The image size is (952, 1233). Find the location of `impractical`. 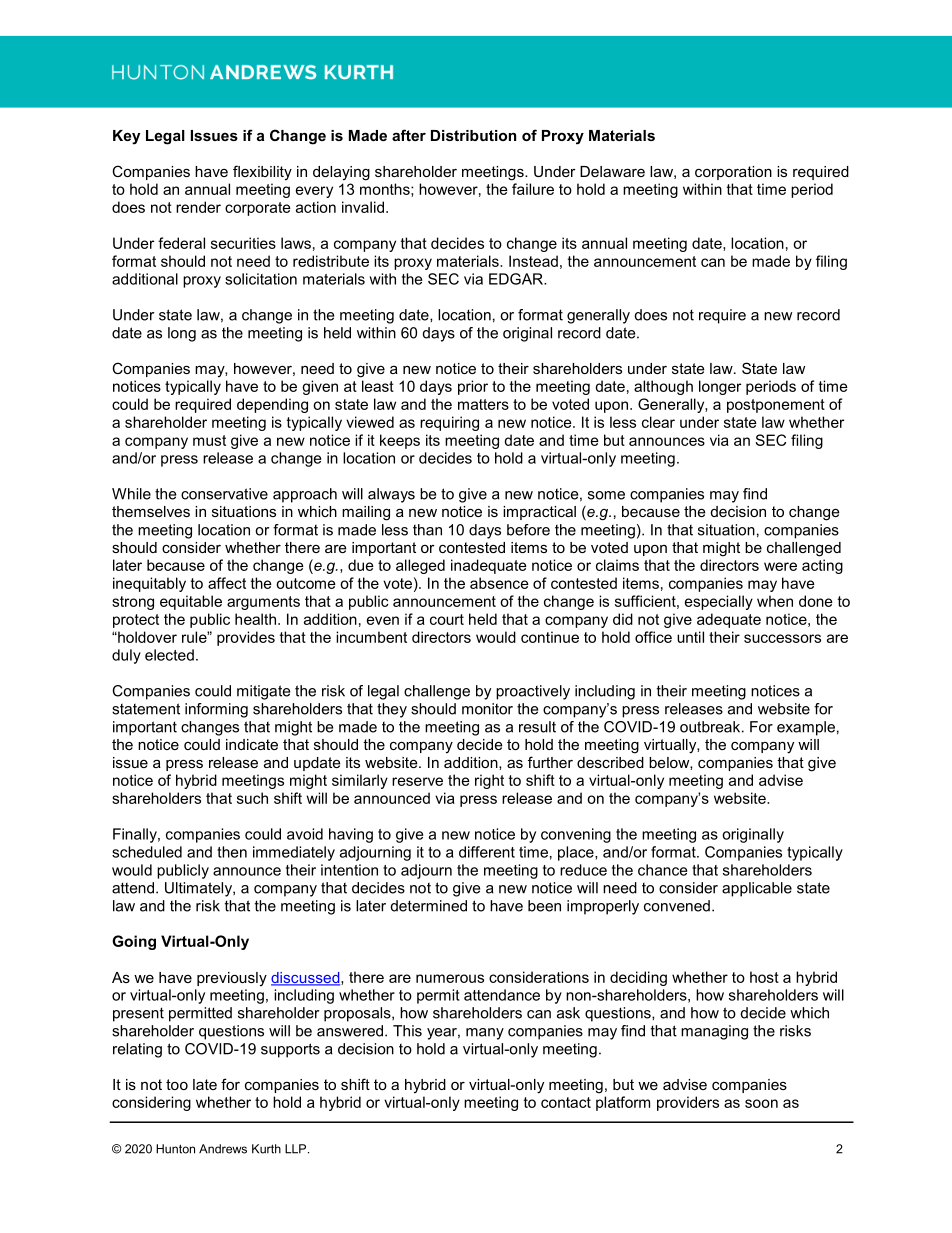

impractical is located at coordinates (539, 513).
